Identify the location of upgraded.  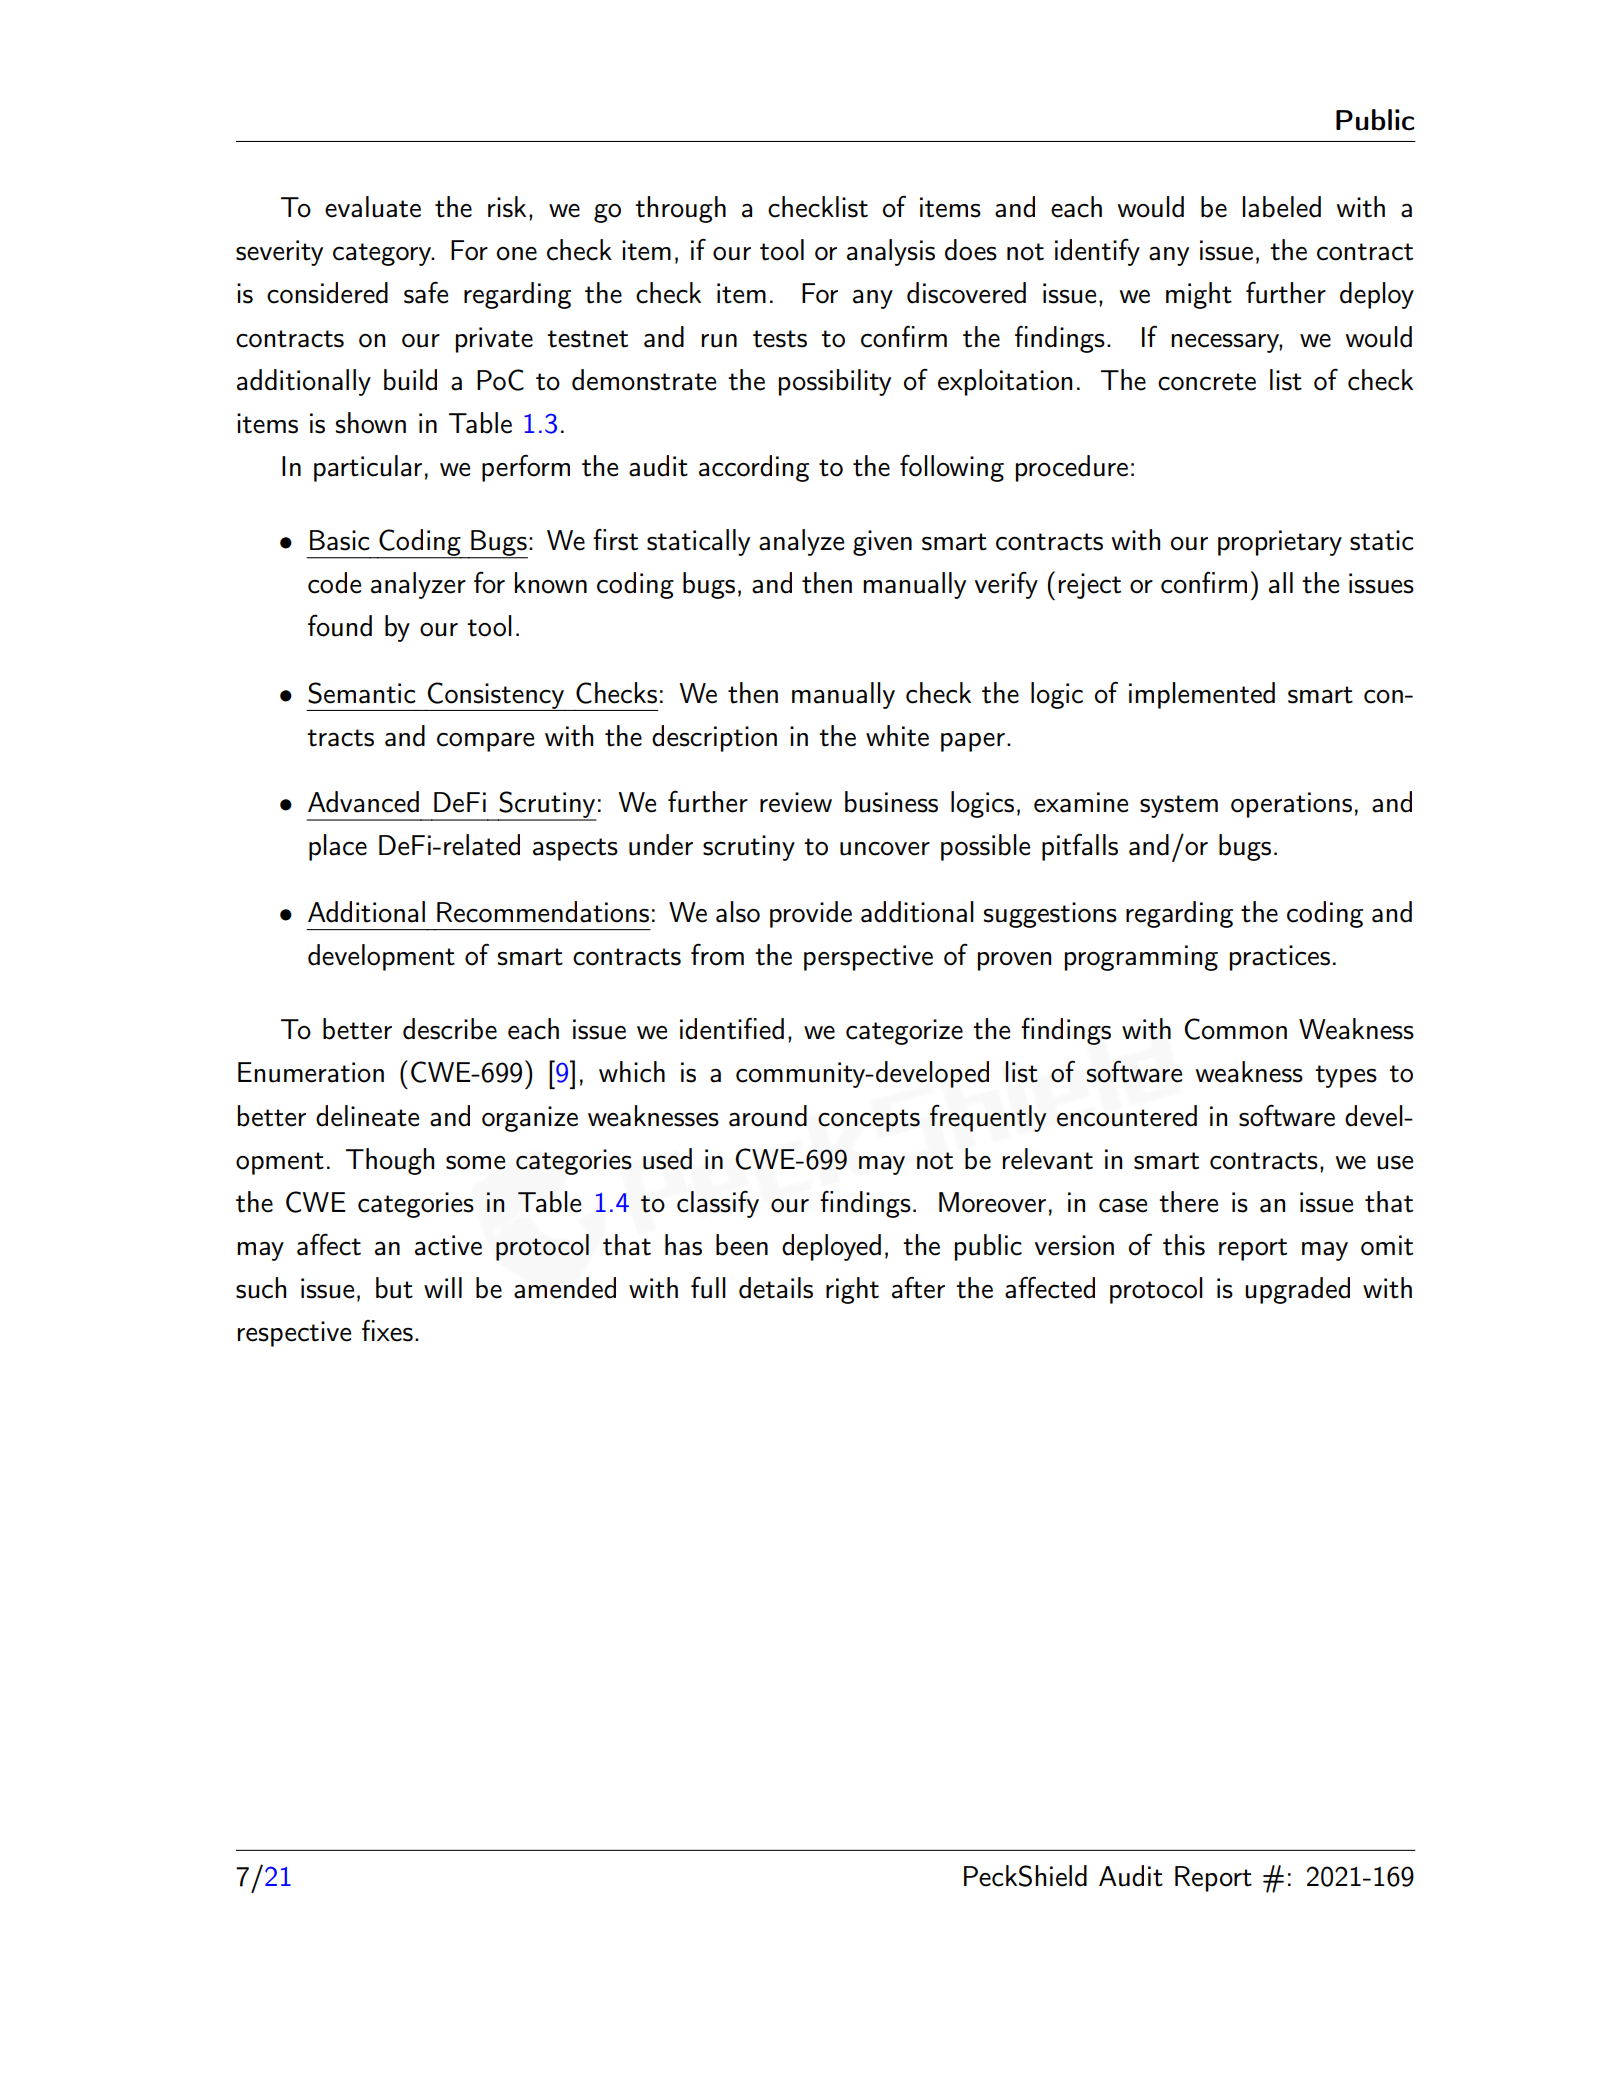
(1297, 1290).
